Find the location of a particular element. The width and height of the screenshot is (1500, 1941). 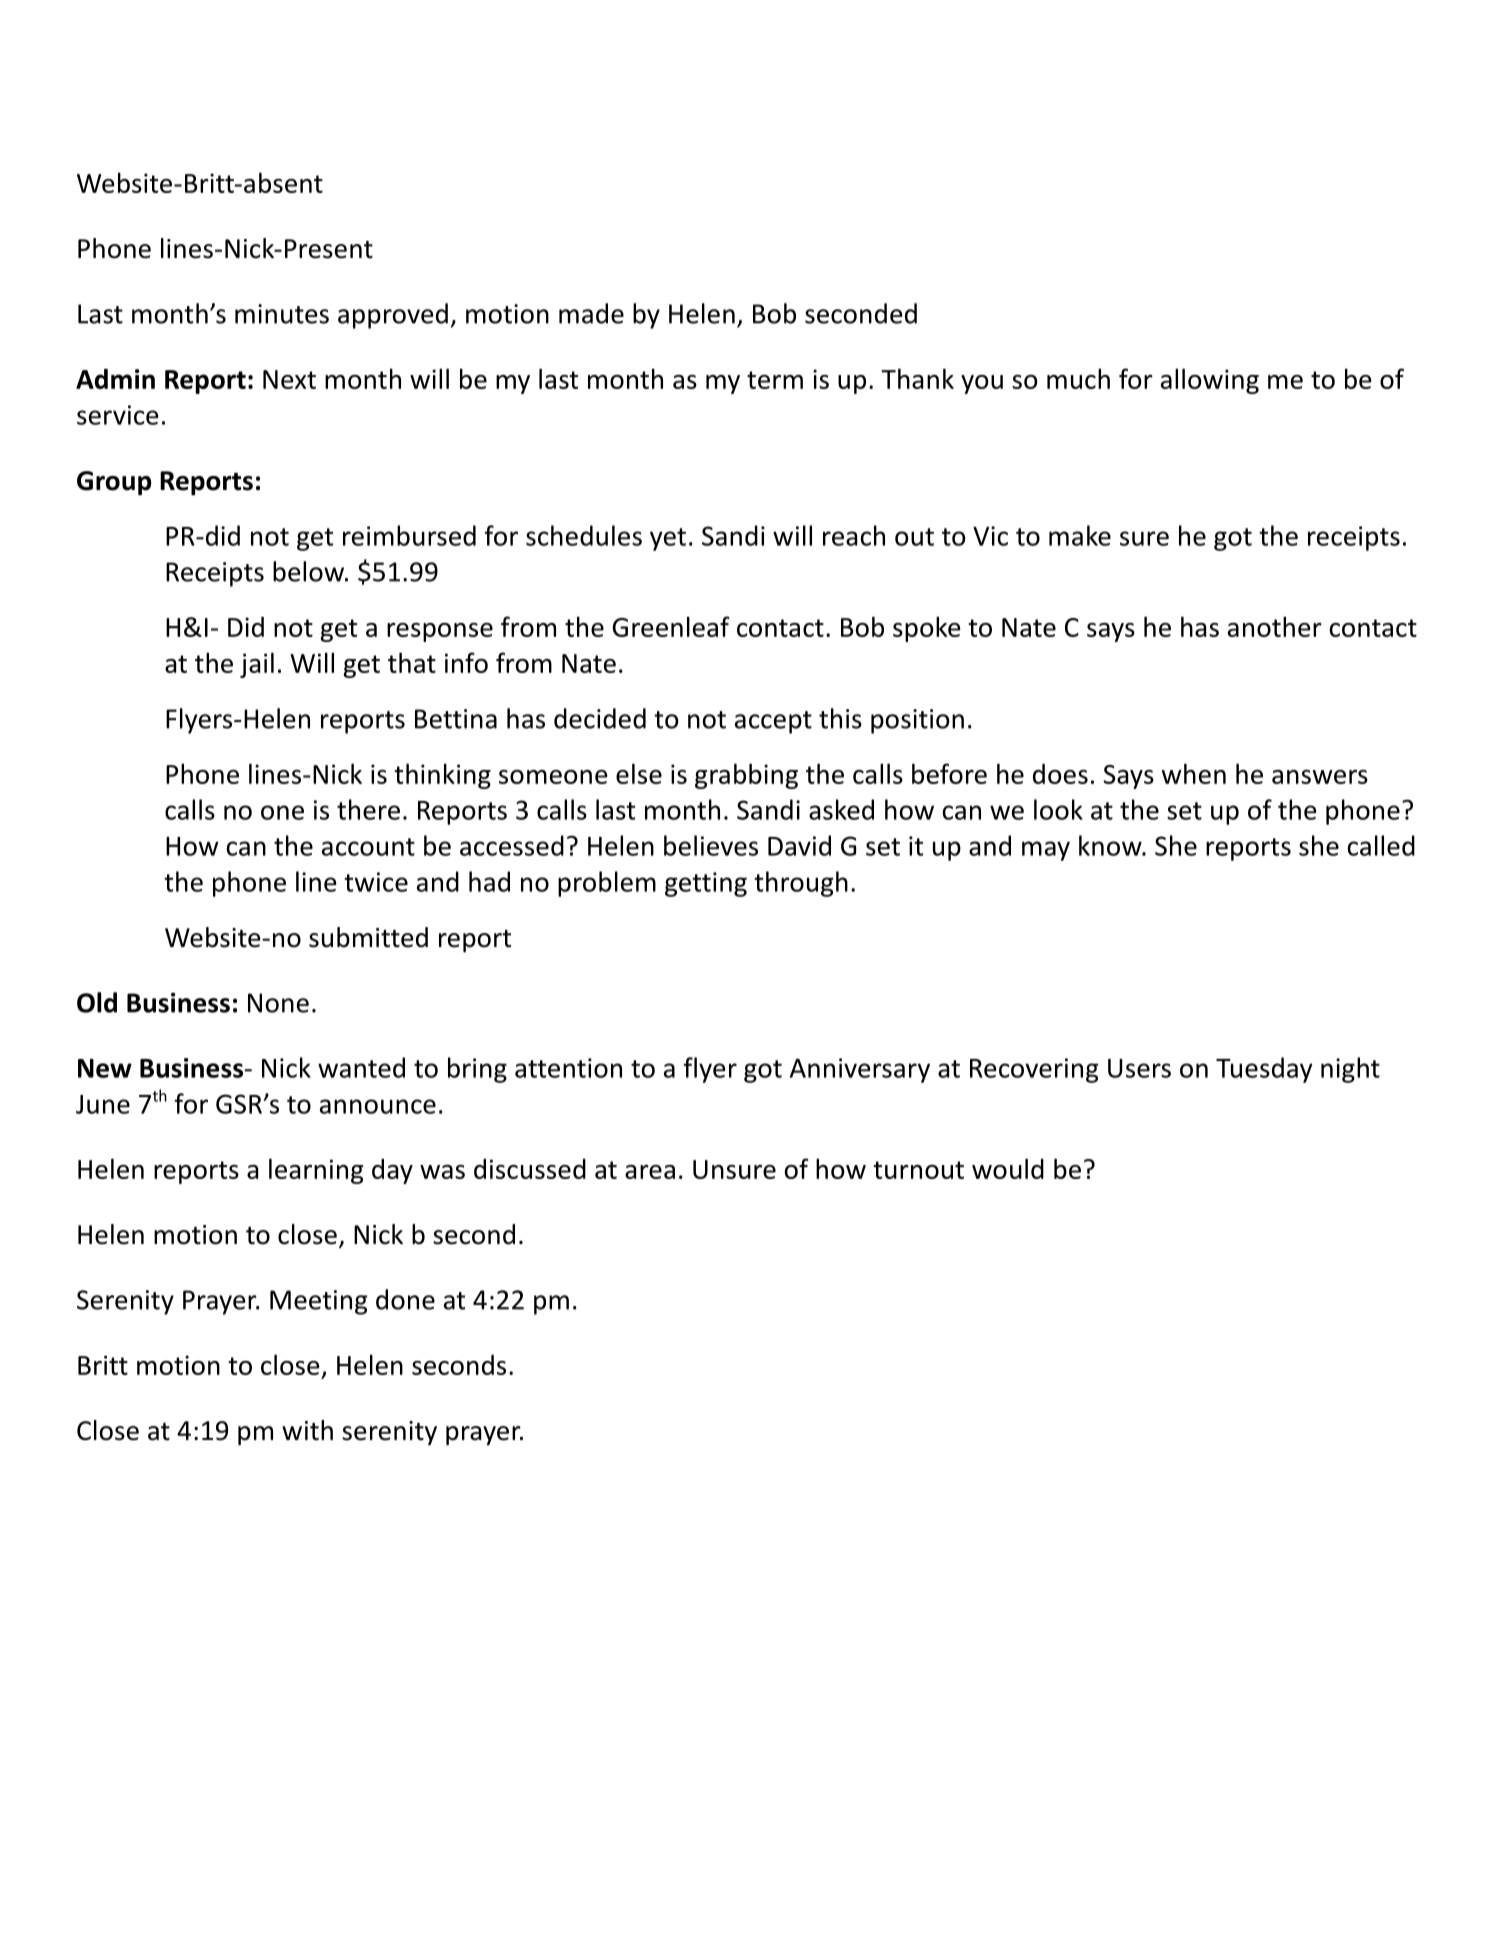

None is located at coordinates (278, 1003).
